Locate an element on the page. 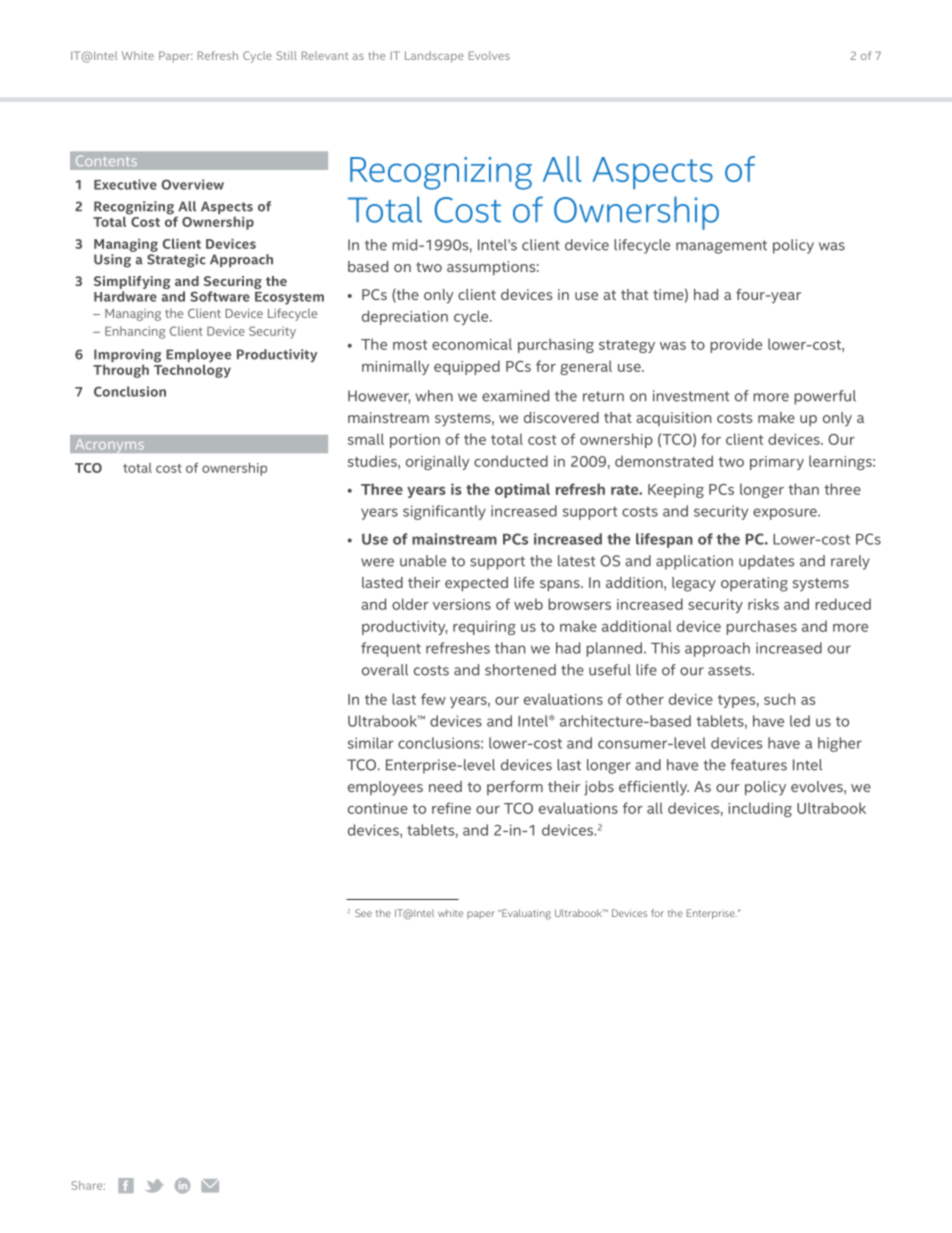  Landscape is located at coordinates (434, 57).
